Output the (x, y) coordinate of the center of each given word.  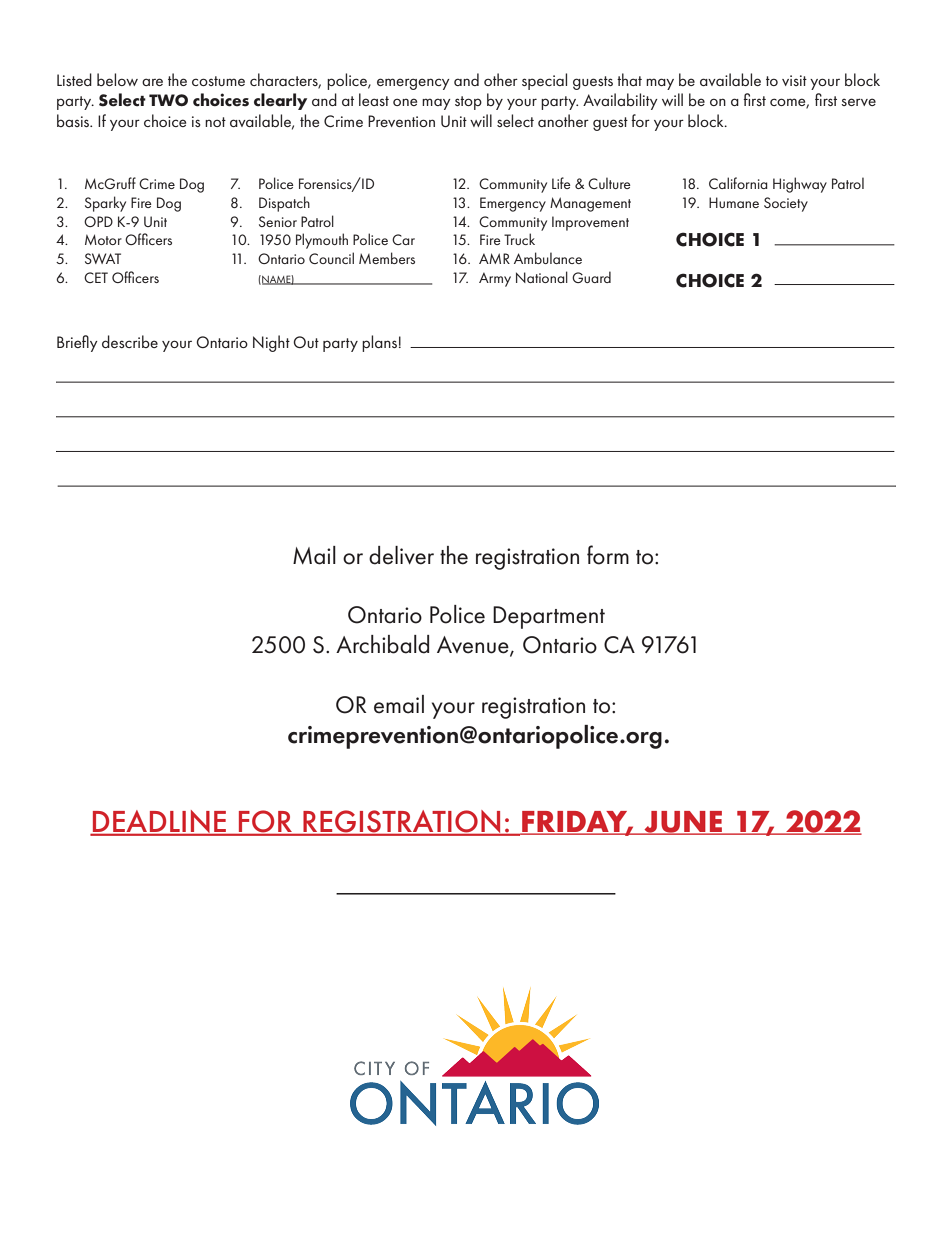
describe (130, 341)
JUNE (683, 823)
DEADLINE (159, 823)
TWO (168, 100)
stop (468, 103)
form (608, 555)
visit (794, 80)
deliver (401, 555)
